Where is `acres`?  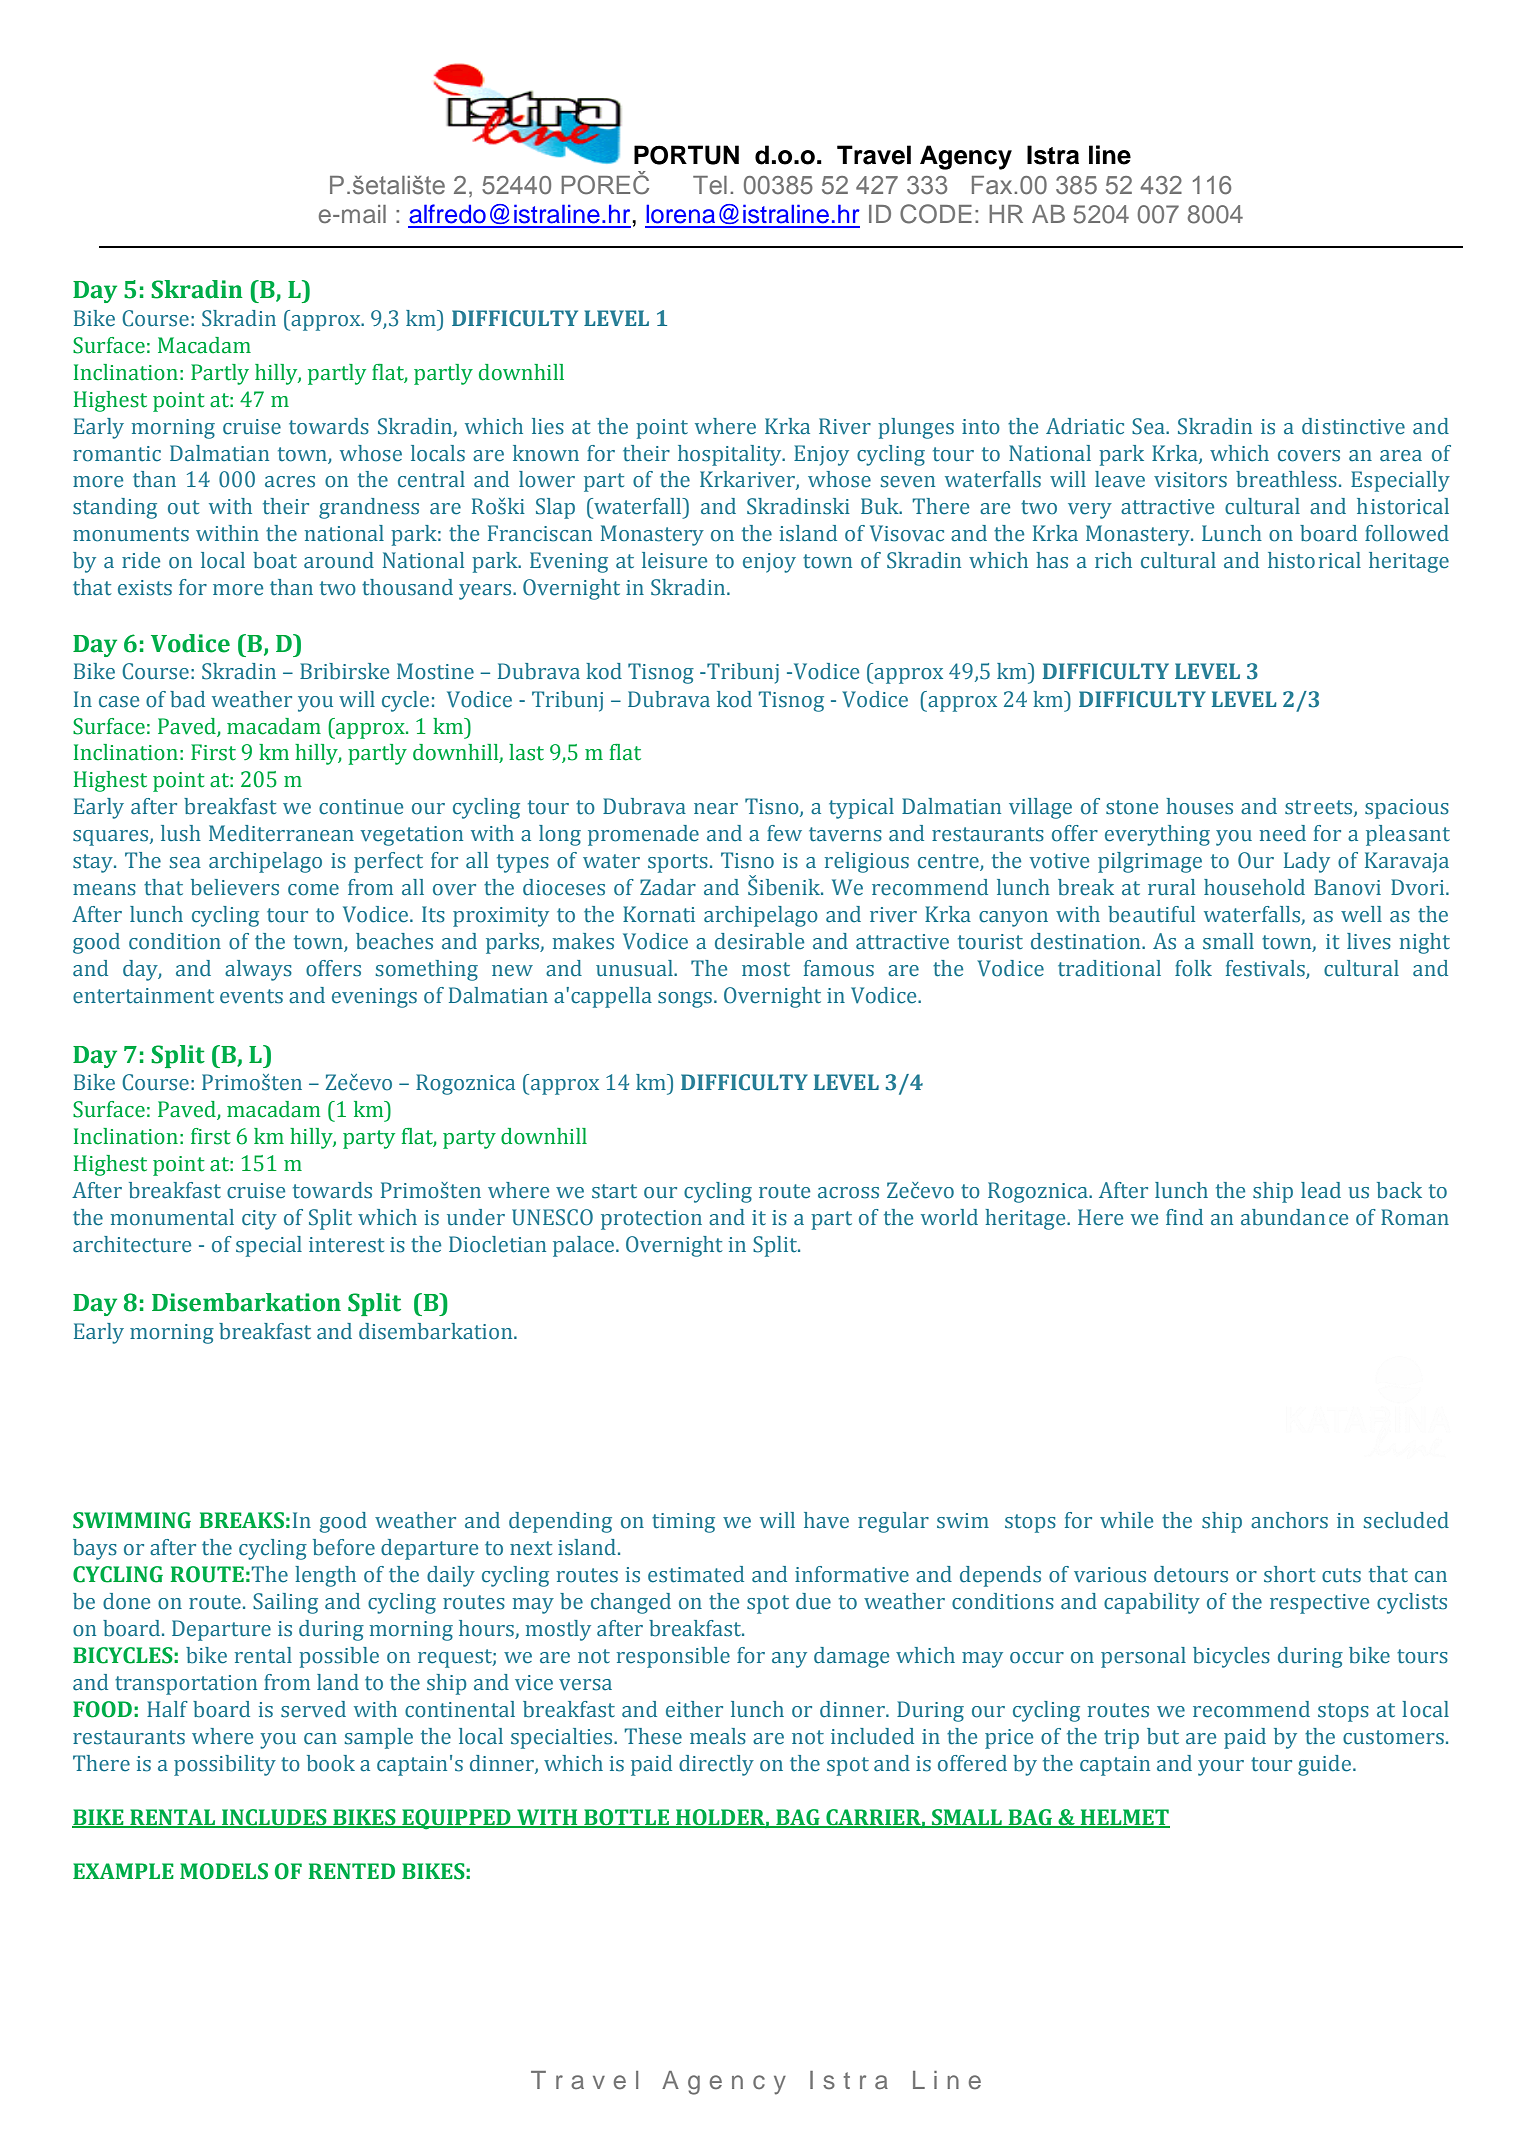 acres is located at coordinates (290, 482).
